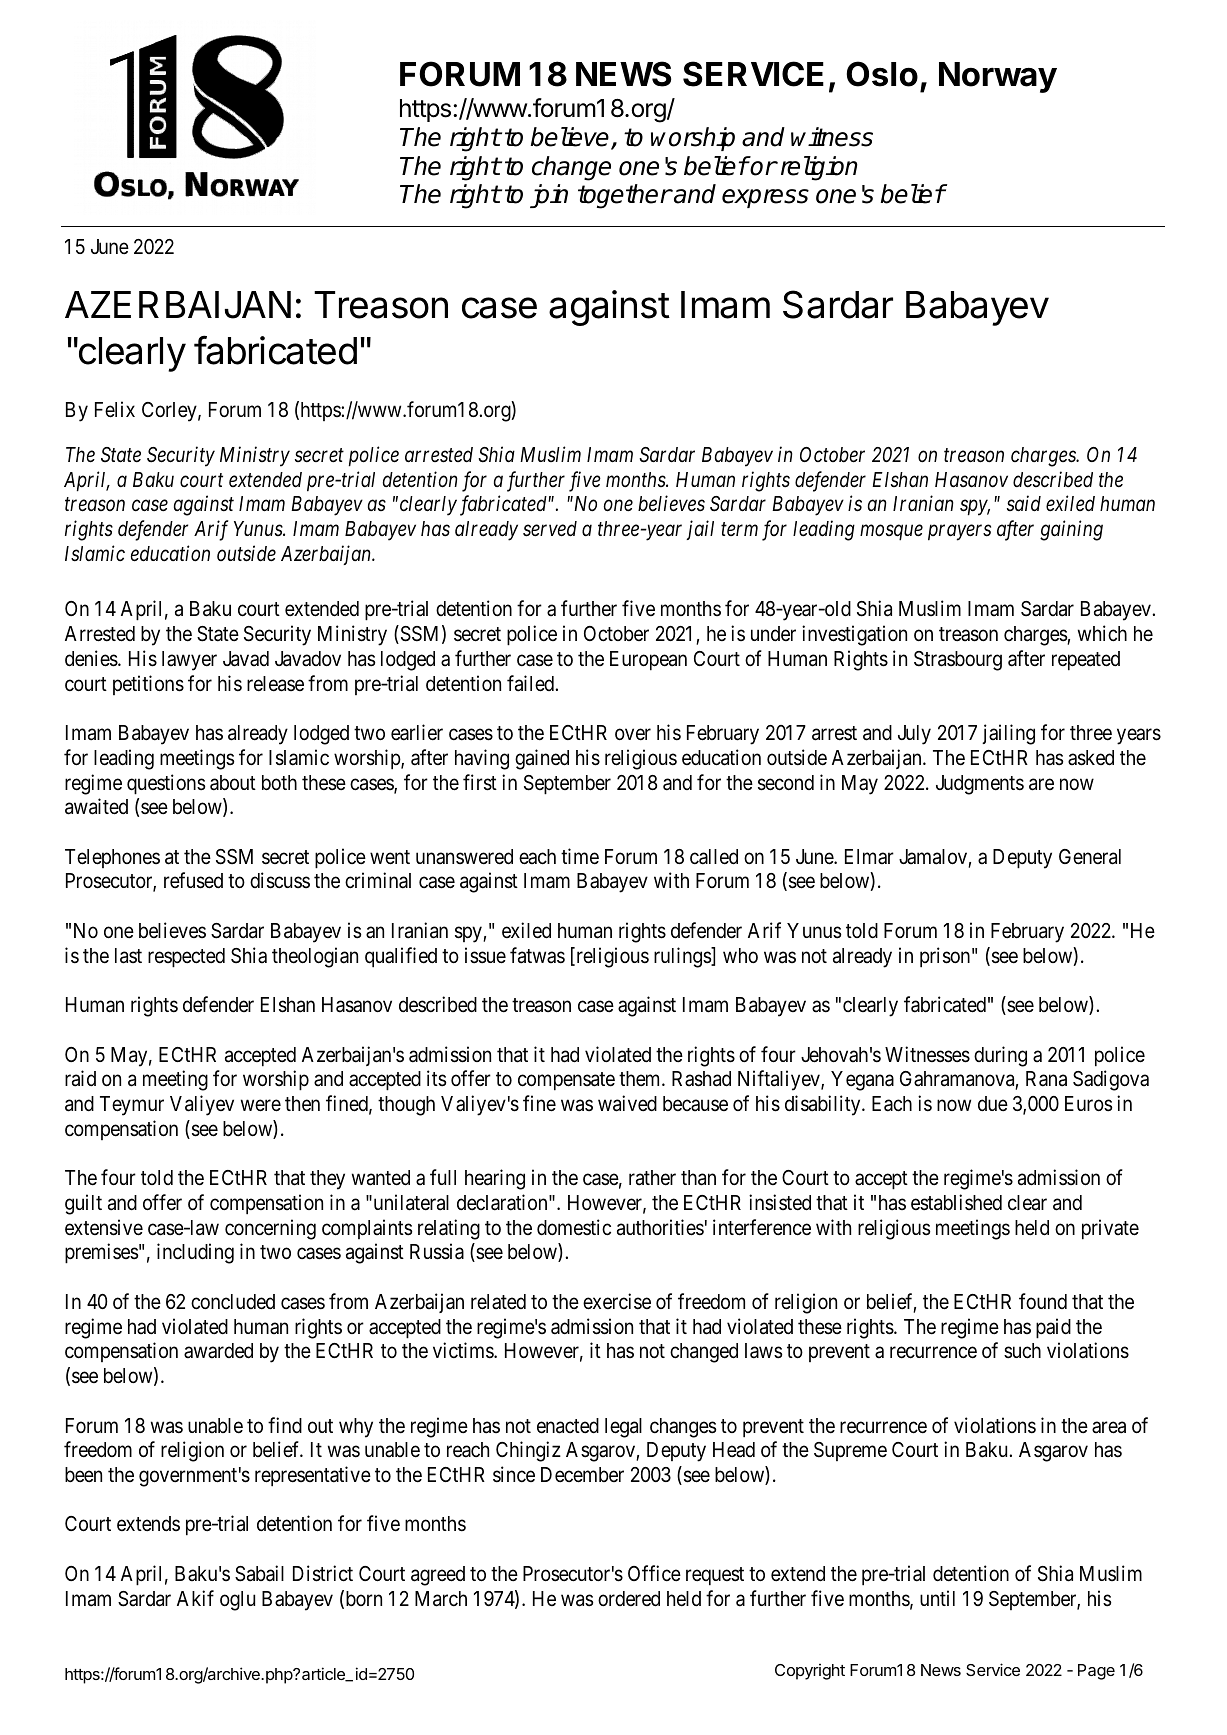  Describe the element at coordinates (998, 77) in the screenshot. I see `Norway` at that location.
